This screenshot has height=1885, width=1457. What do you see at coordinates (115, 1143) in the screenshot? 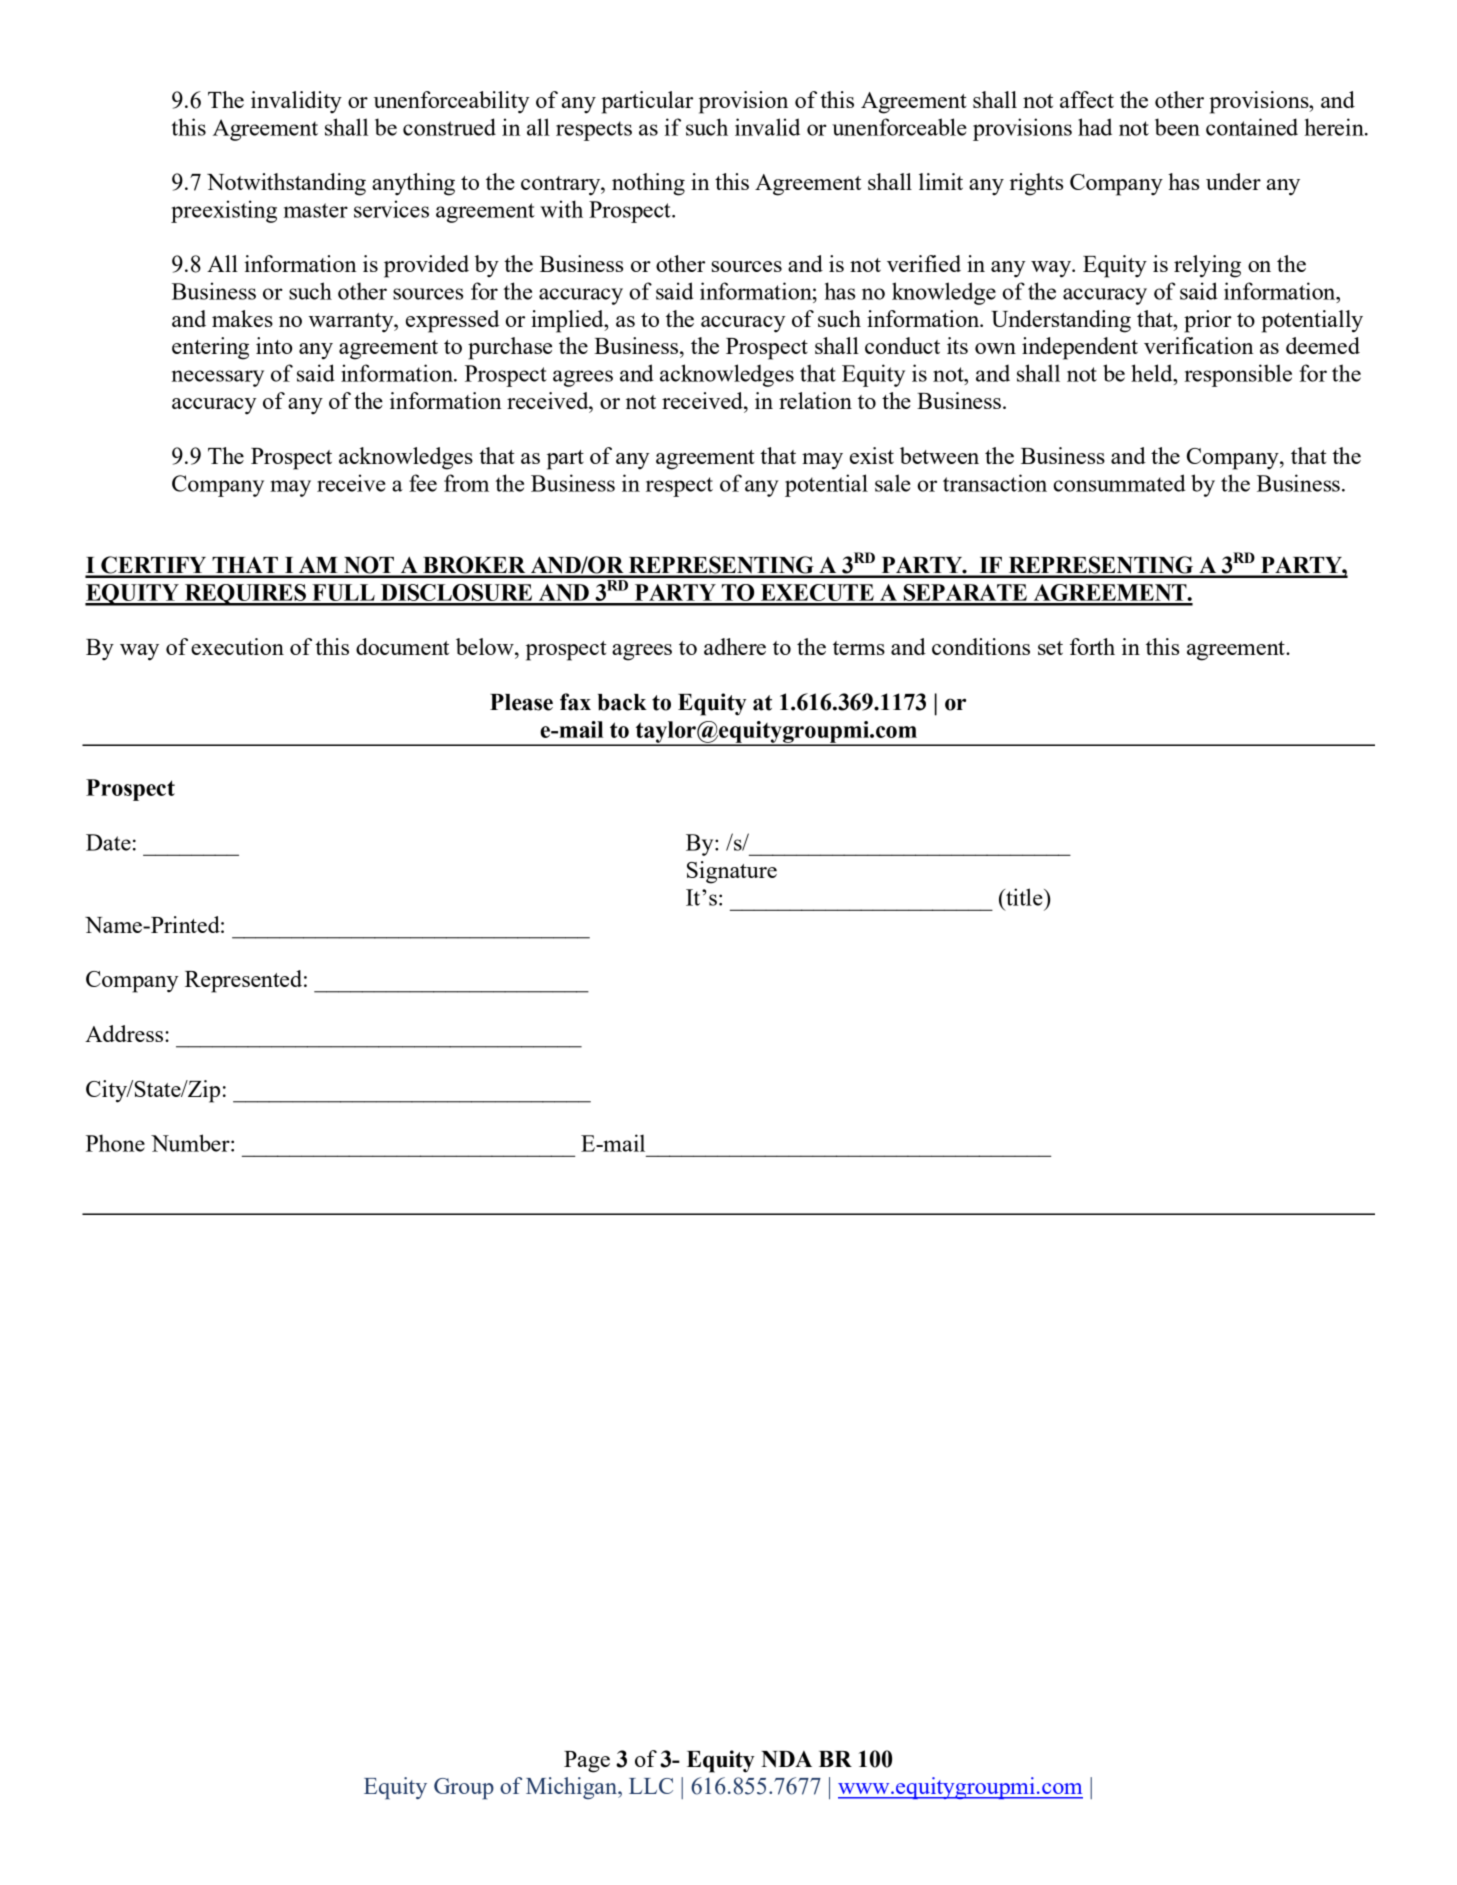
I see `Phone` at bounding box center [115, 1143].
